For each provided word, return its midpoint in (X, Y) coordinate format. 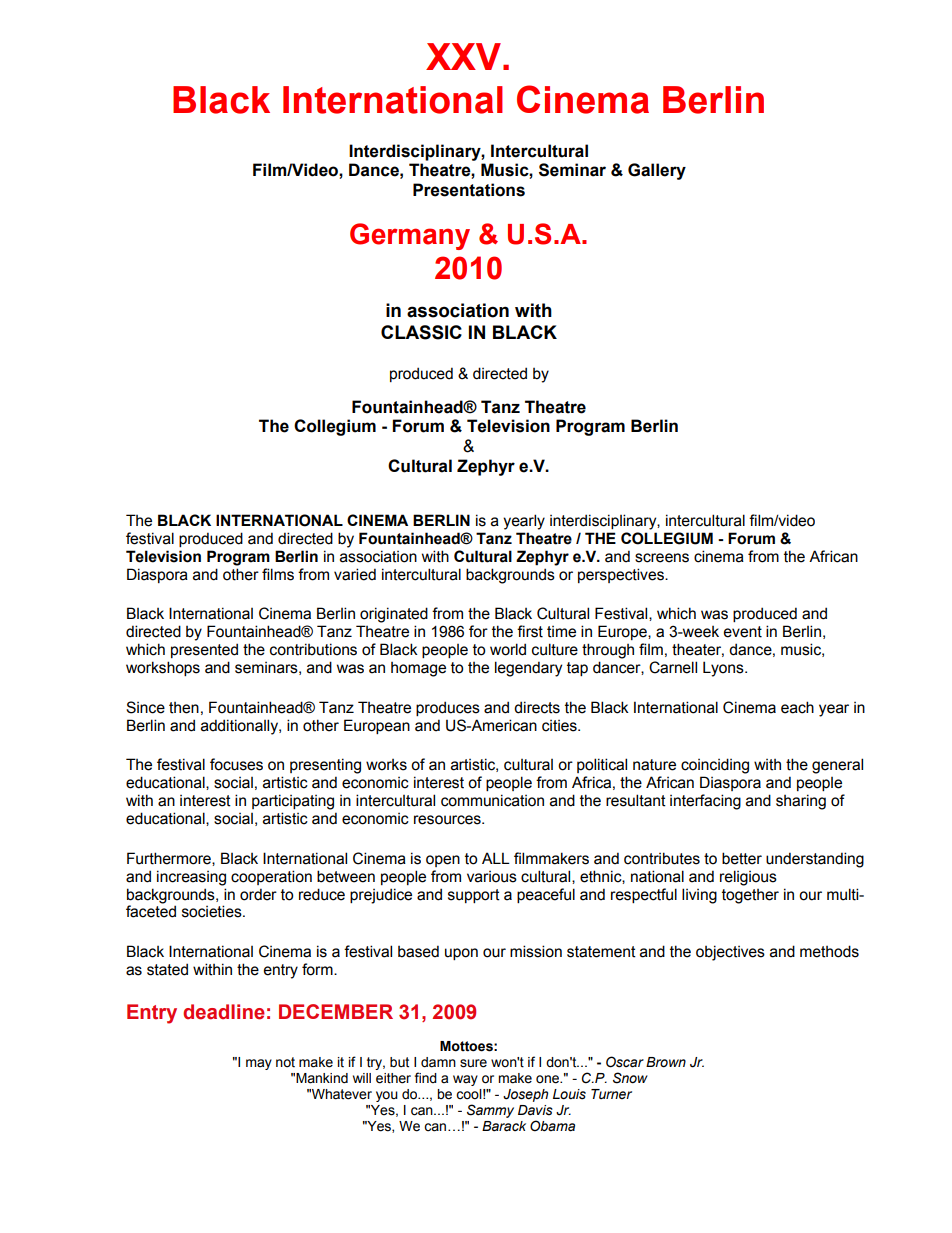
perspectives (622, 575)
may (259, 1064)
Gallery (657, 171)
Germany (410, 236)
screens (662, 558)
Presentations (469, 190)
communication (492, 800)
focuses (236, 764)
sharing (801, 802)
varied (355, 574)
